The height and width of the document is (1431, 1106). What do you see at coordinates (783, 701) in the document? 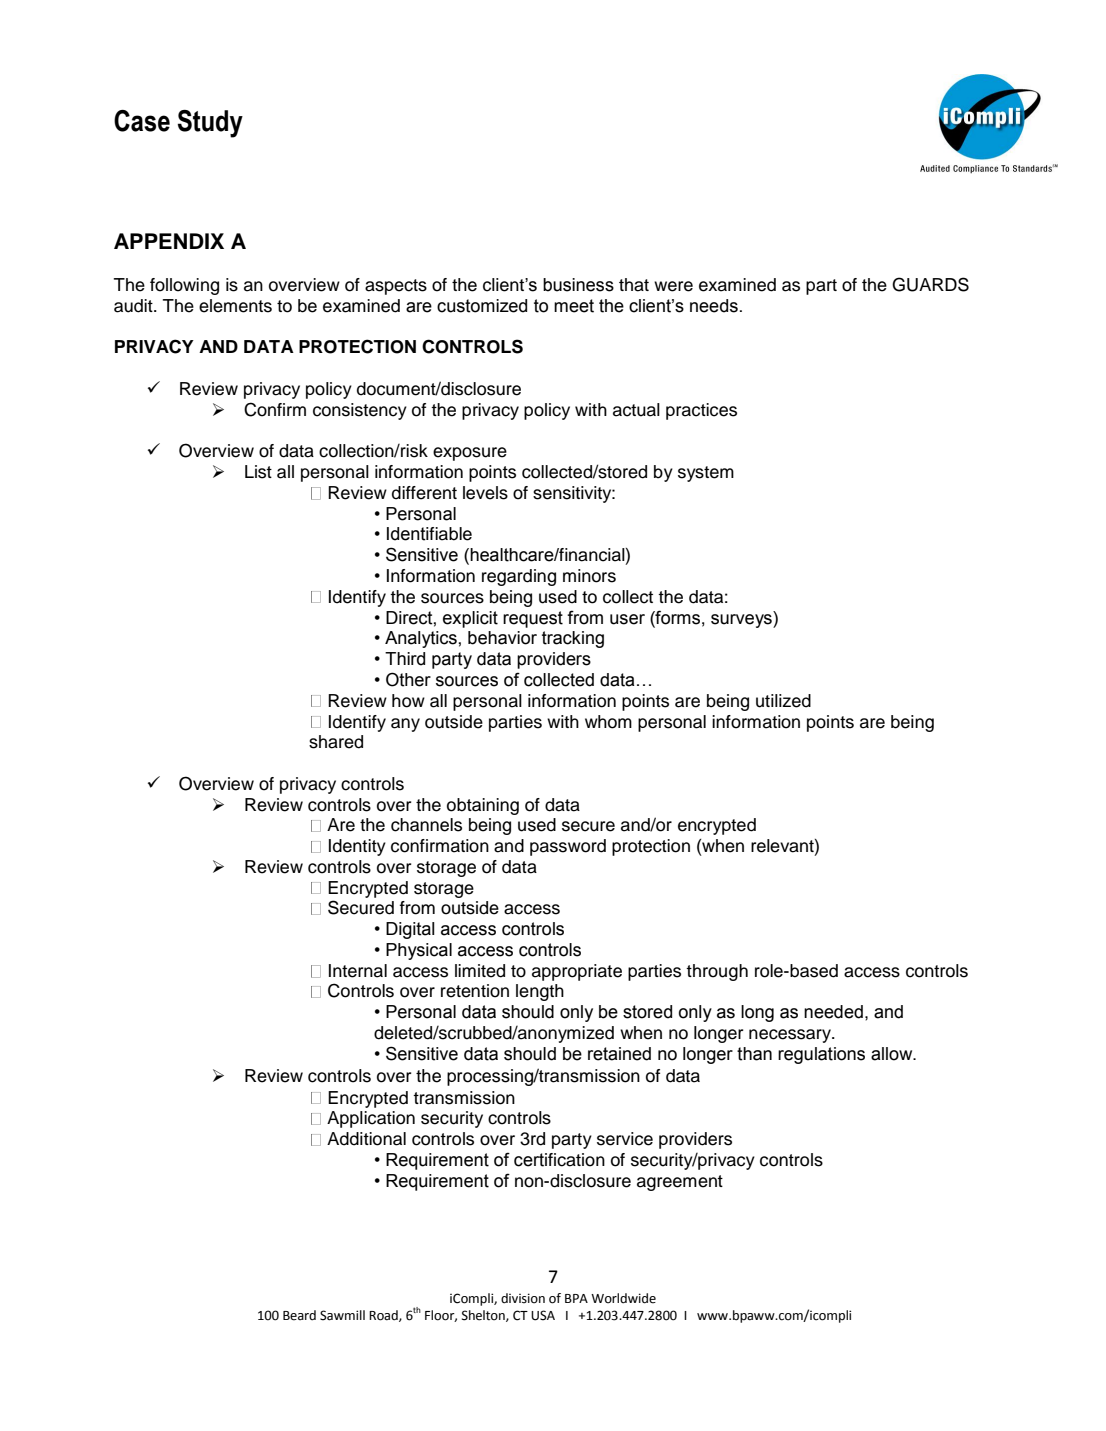
I see `utilized` at bounding box center [783, 701].
